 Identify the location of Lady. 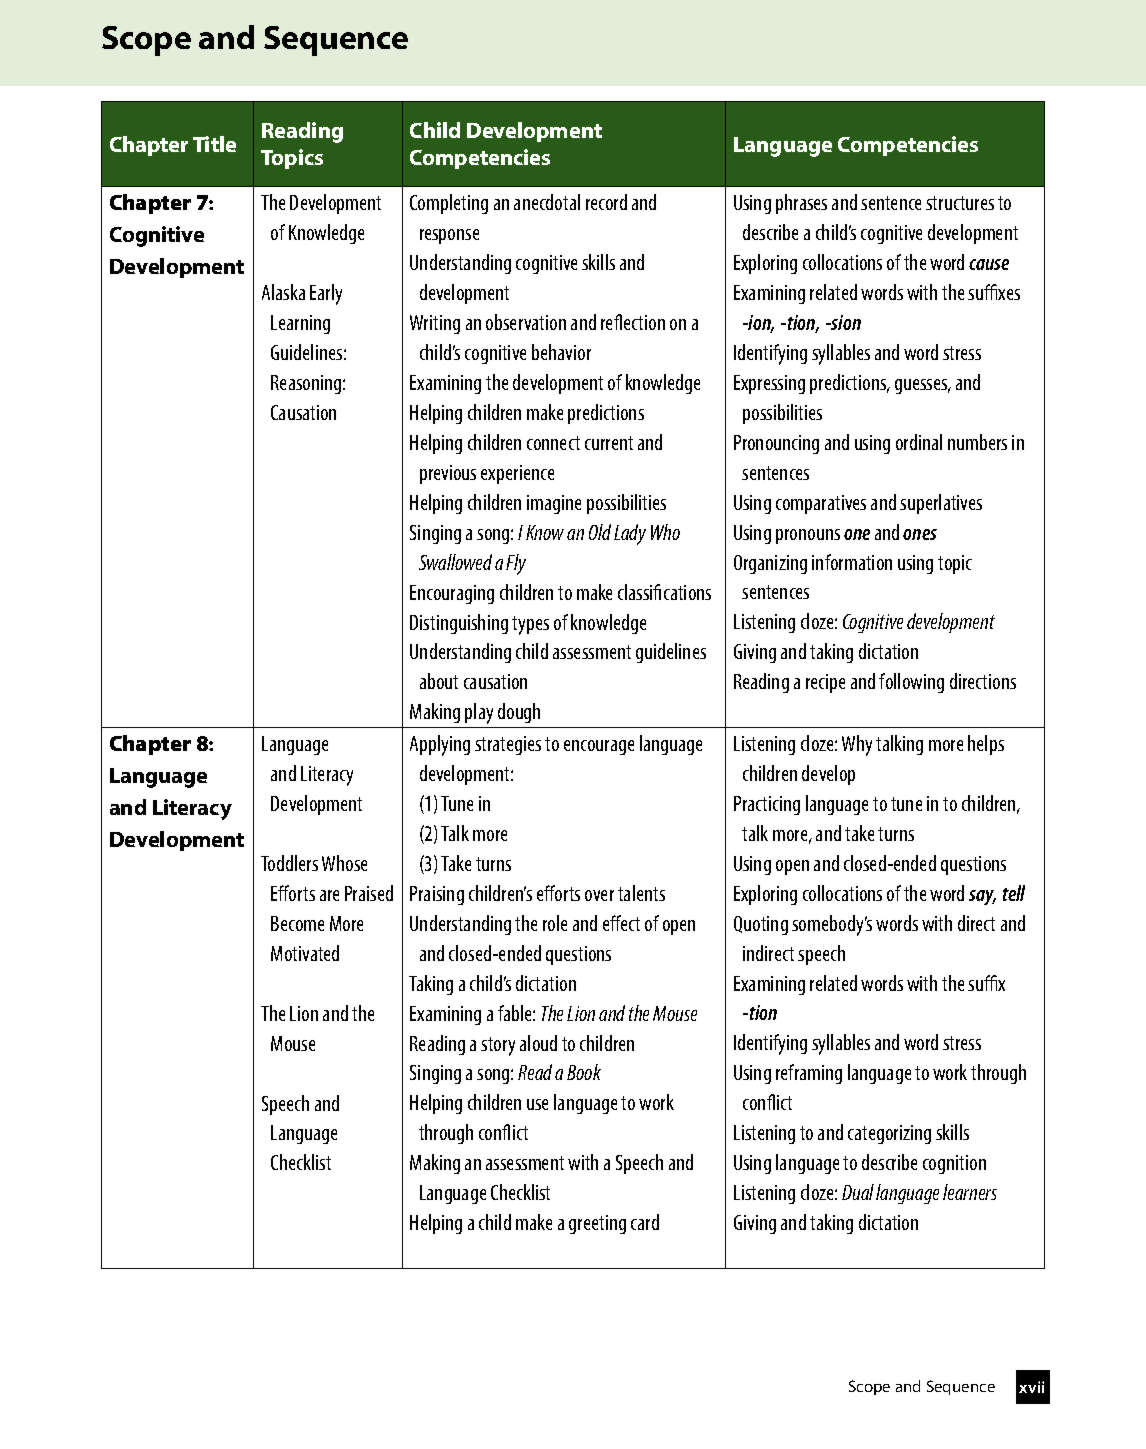
(630, 534).
